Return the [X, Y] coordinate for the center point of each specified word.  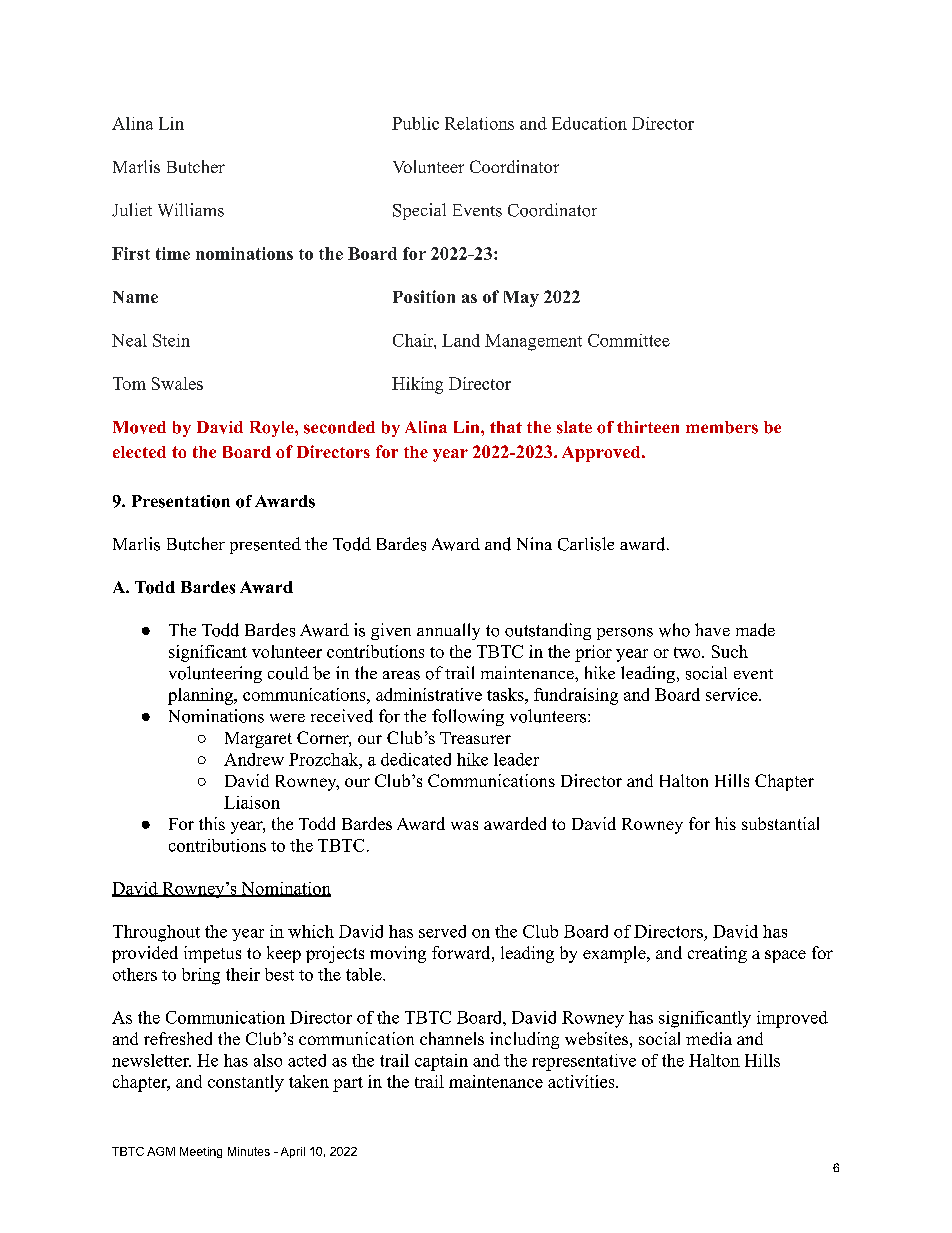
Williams [191, 210]
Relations [479, 123]
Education [589, 123]
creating [717, 954]
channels [452, 1038]
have [712, 629]
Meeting [201, 1152]
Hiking [417, 385]
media [709, 1038]
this [212, 823]
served [442, 931]
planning [201, 696]
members [722, 427]
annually [448, 631]
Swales [177, 383]
